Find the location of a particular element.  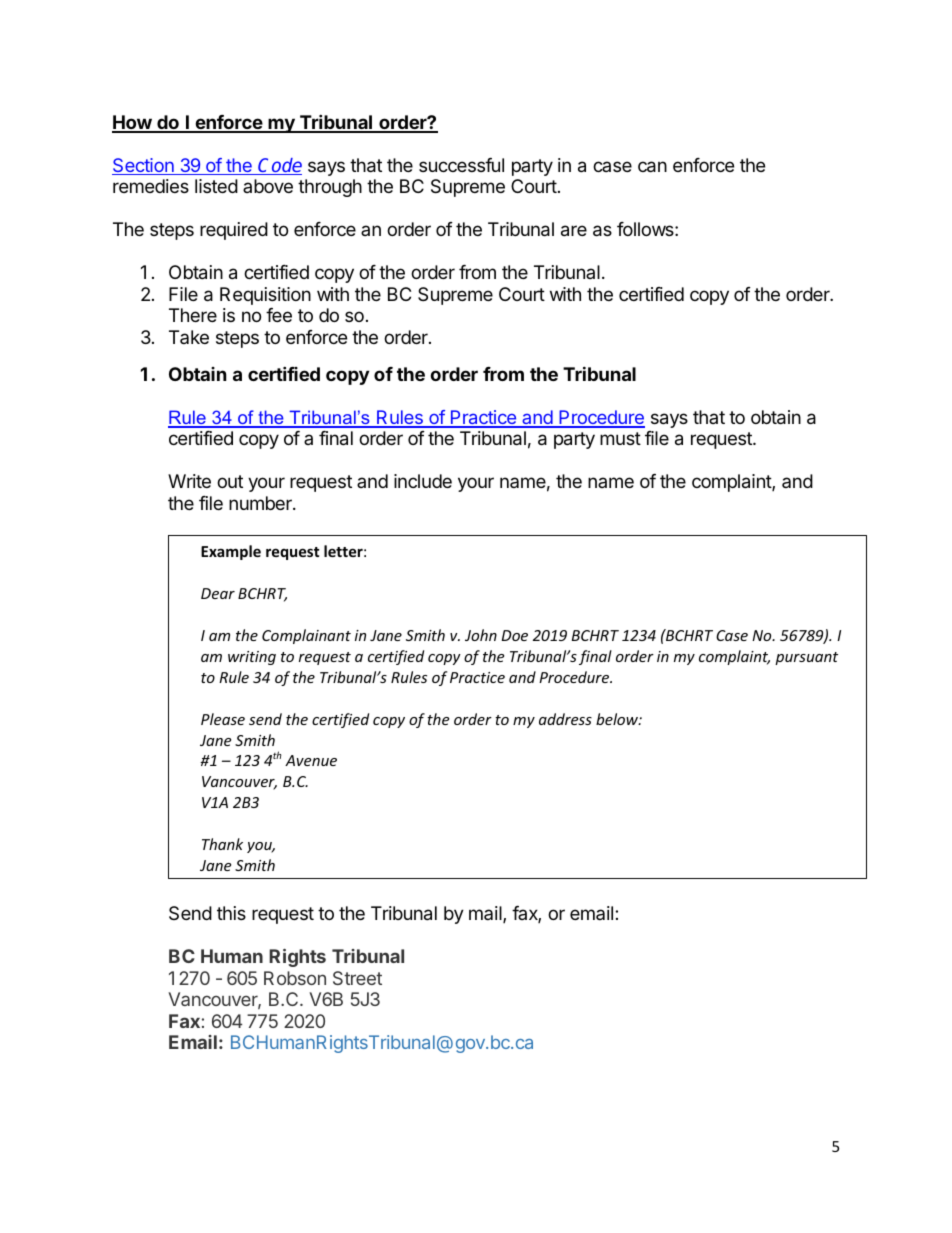

successful is located at coordinates (461, 165).
